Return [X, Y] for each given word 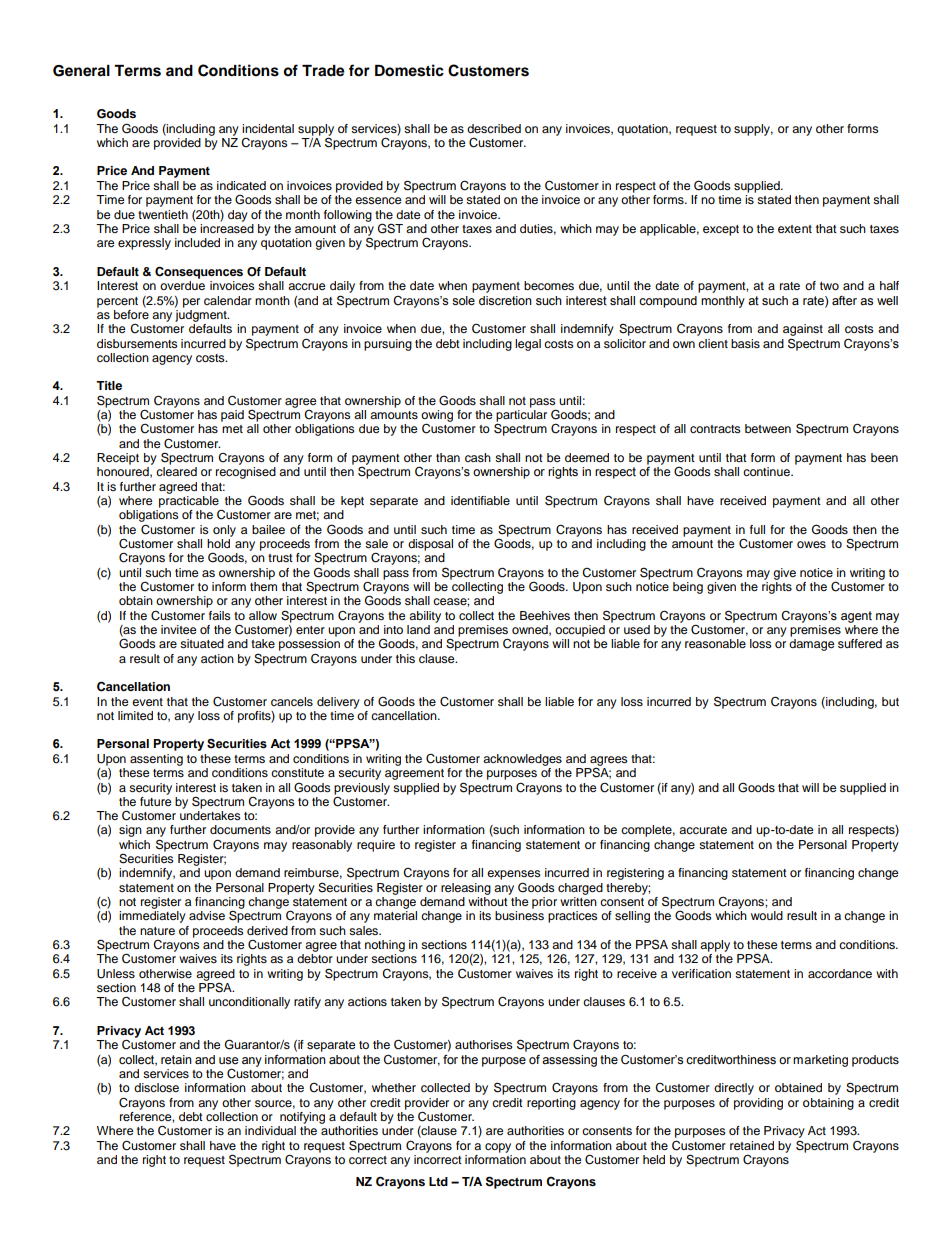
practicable [189, 502]
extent [795, 229]
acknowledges [522, 760]
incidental [268, 128]
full [757, 529]
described [494, 128]
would [767, 915]
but [890, 701]
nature [157, 931]
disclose [156, 1087]
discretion [505, 301]
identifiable [480, 500]
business [519, 915]
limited [135, 715]
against [803, 330]
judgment [202, 314]
